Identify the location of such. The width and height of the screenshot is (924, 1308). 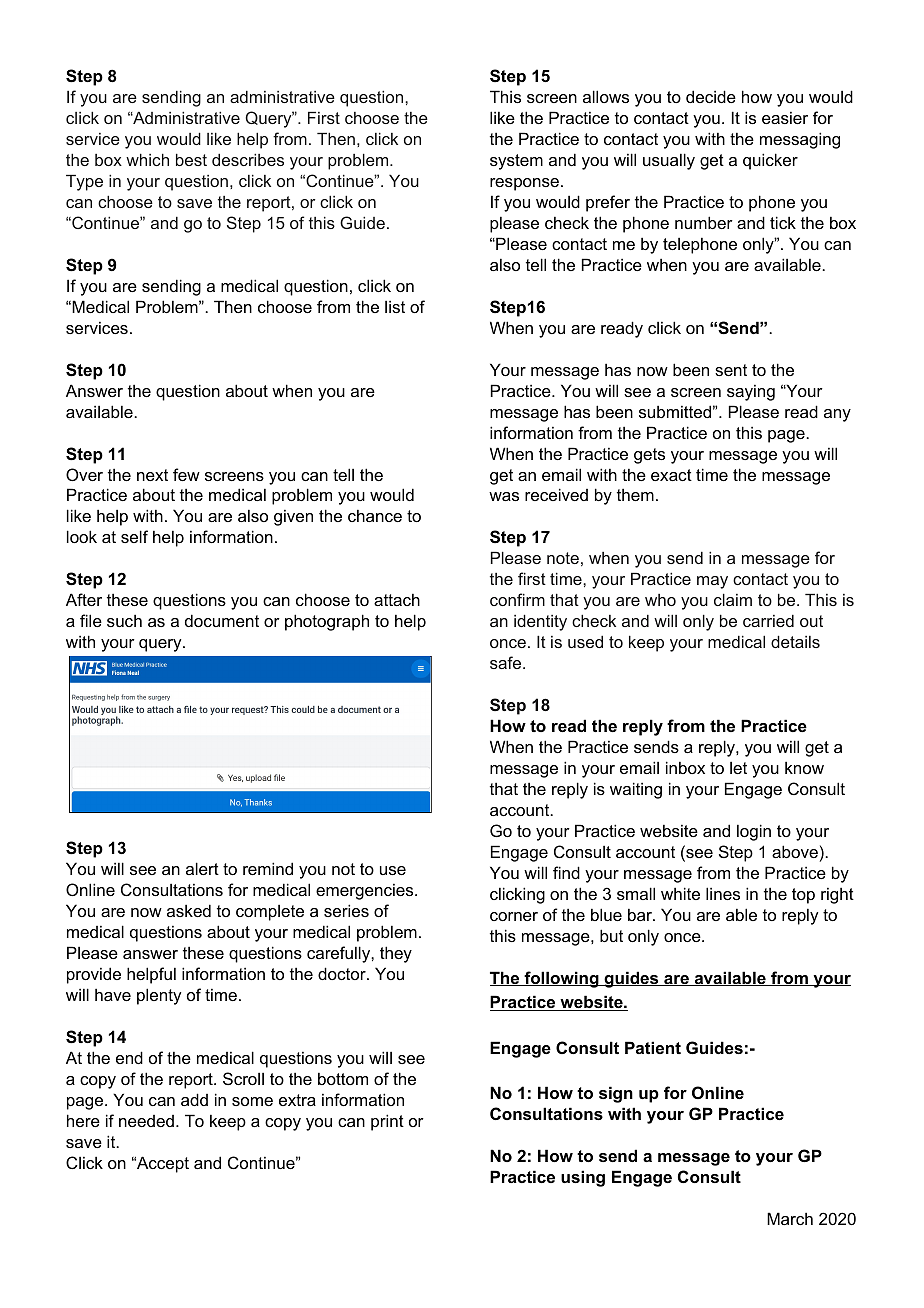
(124, 620).
